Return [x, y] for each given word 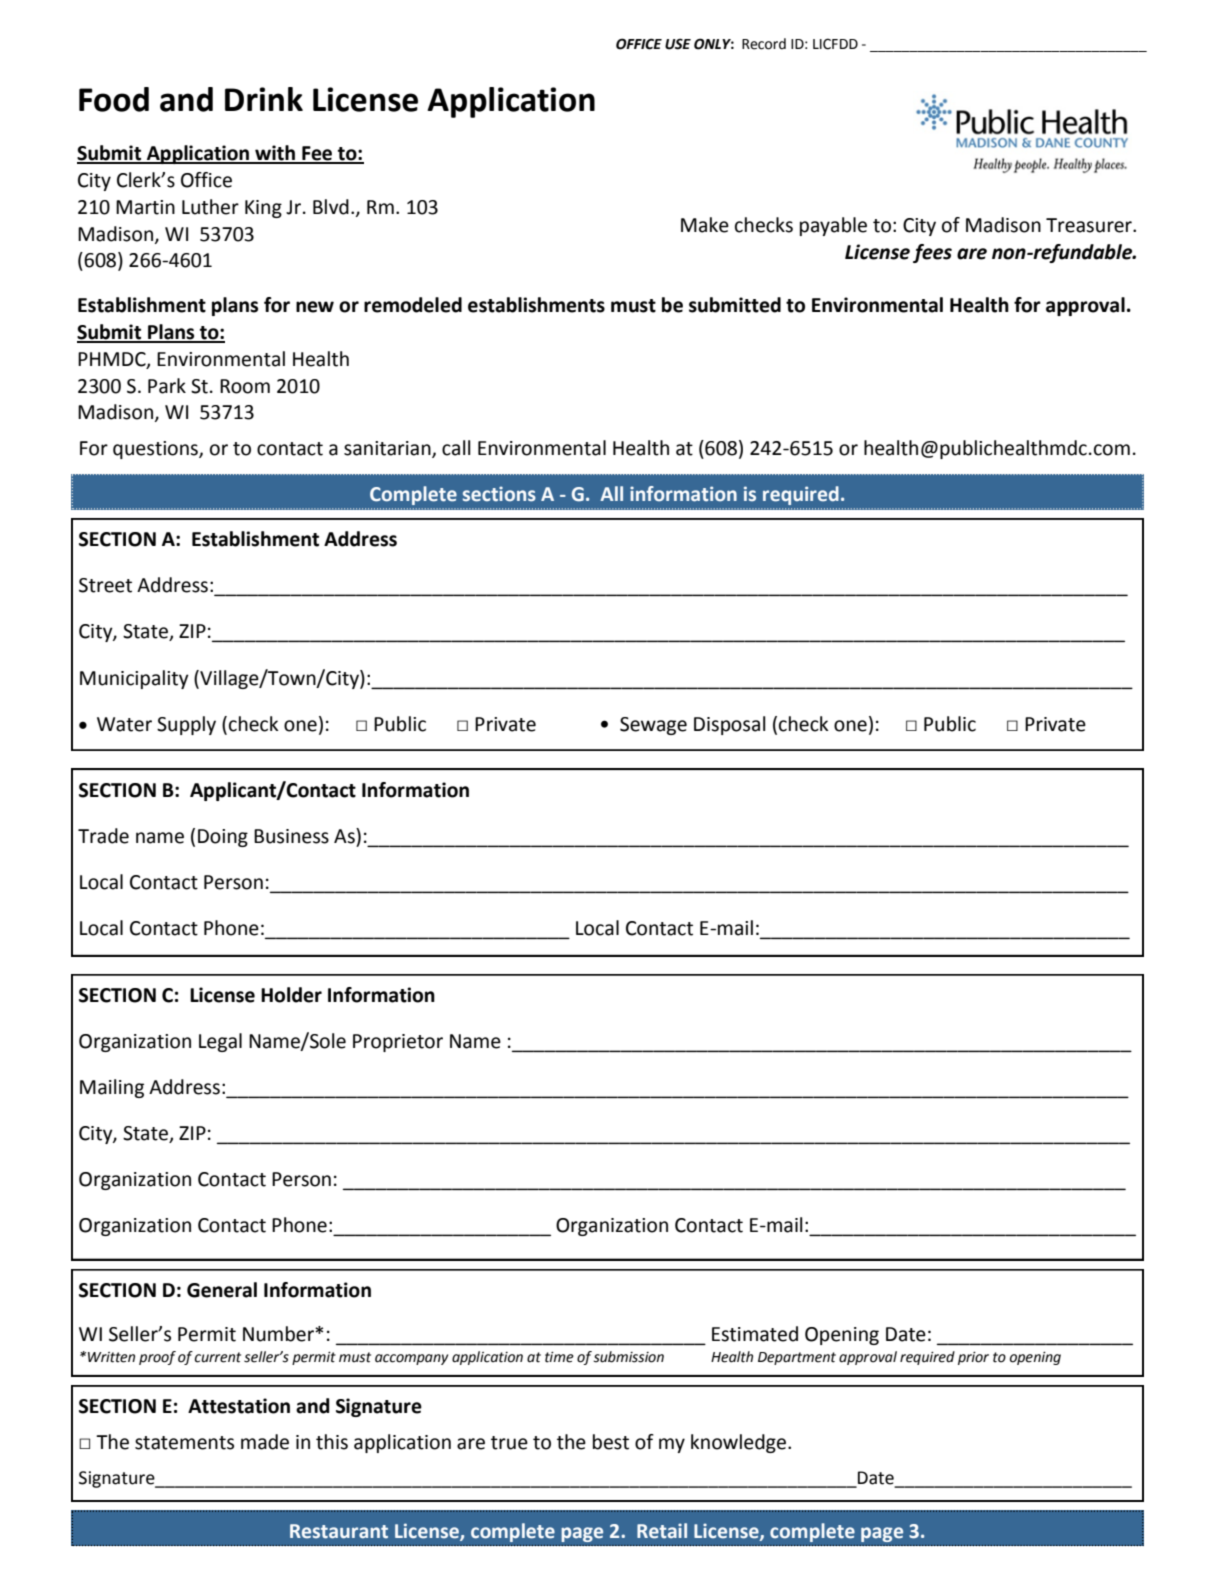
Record [764, 44]
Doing [223, 838]
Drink [264, 99]
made [265, 1442]
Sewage [653, 726]
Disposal [730, 725]
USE [678, 44]
